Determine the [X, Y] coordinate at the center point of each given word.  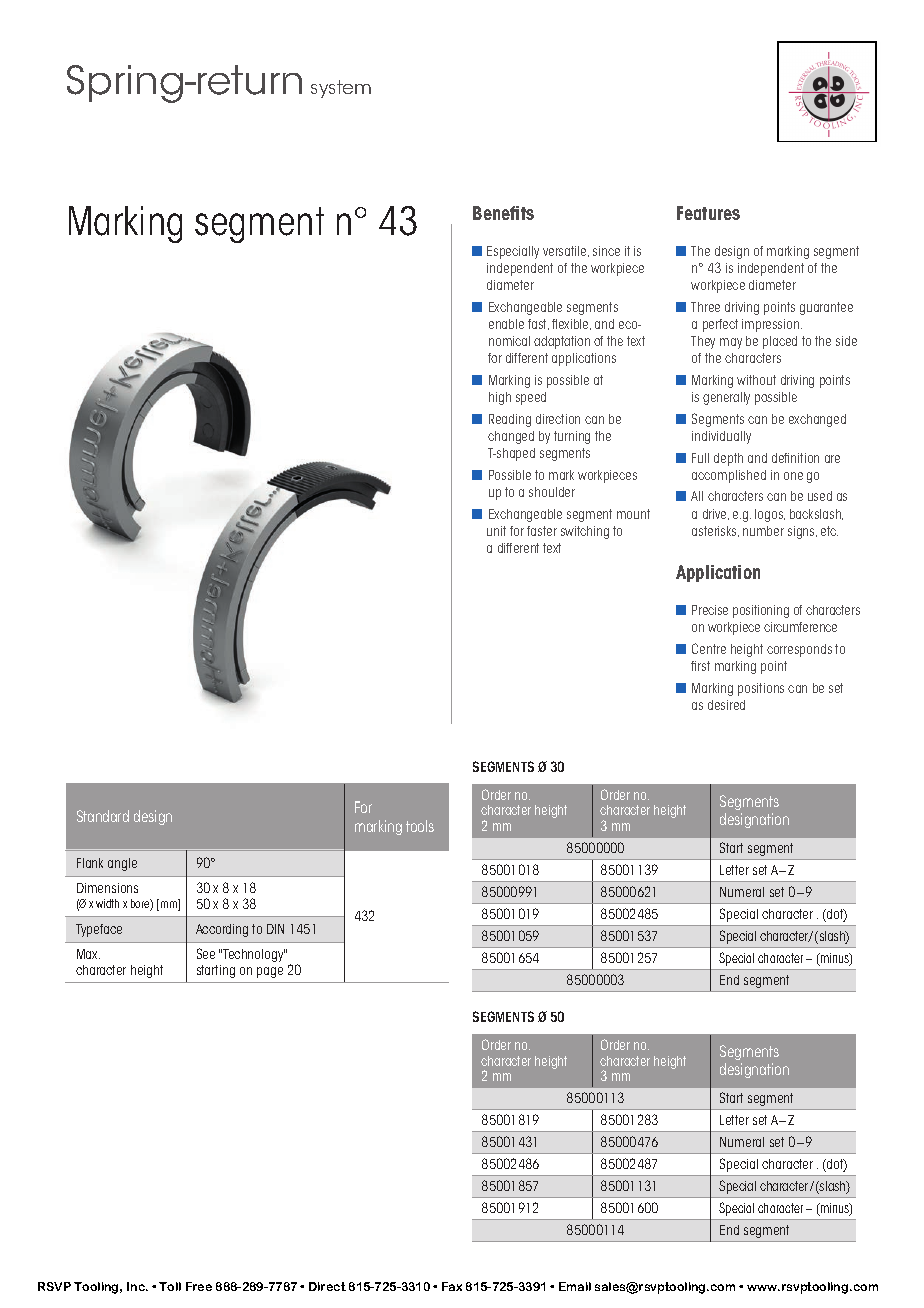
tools [420, 826]
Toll [170, 1286]
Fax [452, 1286]
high [500, 398]
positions [761, 689]
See [206, 953]
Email [575, 1286]
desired [726, 705]
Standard [103, 816]
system [341, 89]
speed [531, 398]
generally [726, 398]
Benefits [503, 213]
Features [708, 213]
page [270, 972]
